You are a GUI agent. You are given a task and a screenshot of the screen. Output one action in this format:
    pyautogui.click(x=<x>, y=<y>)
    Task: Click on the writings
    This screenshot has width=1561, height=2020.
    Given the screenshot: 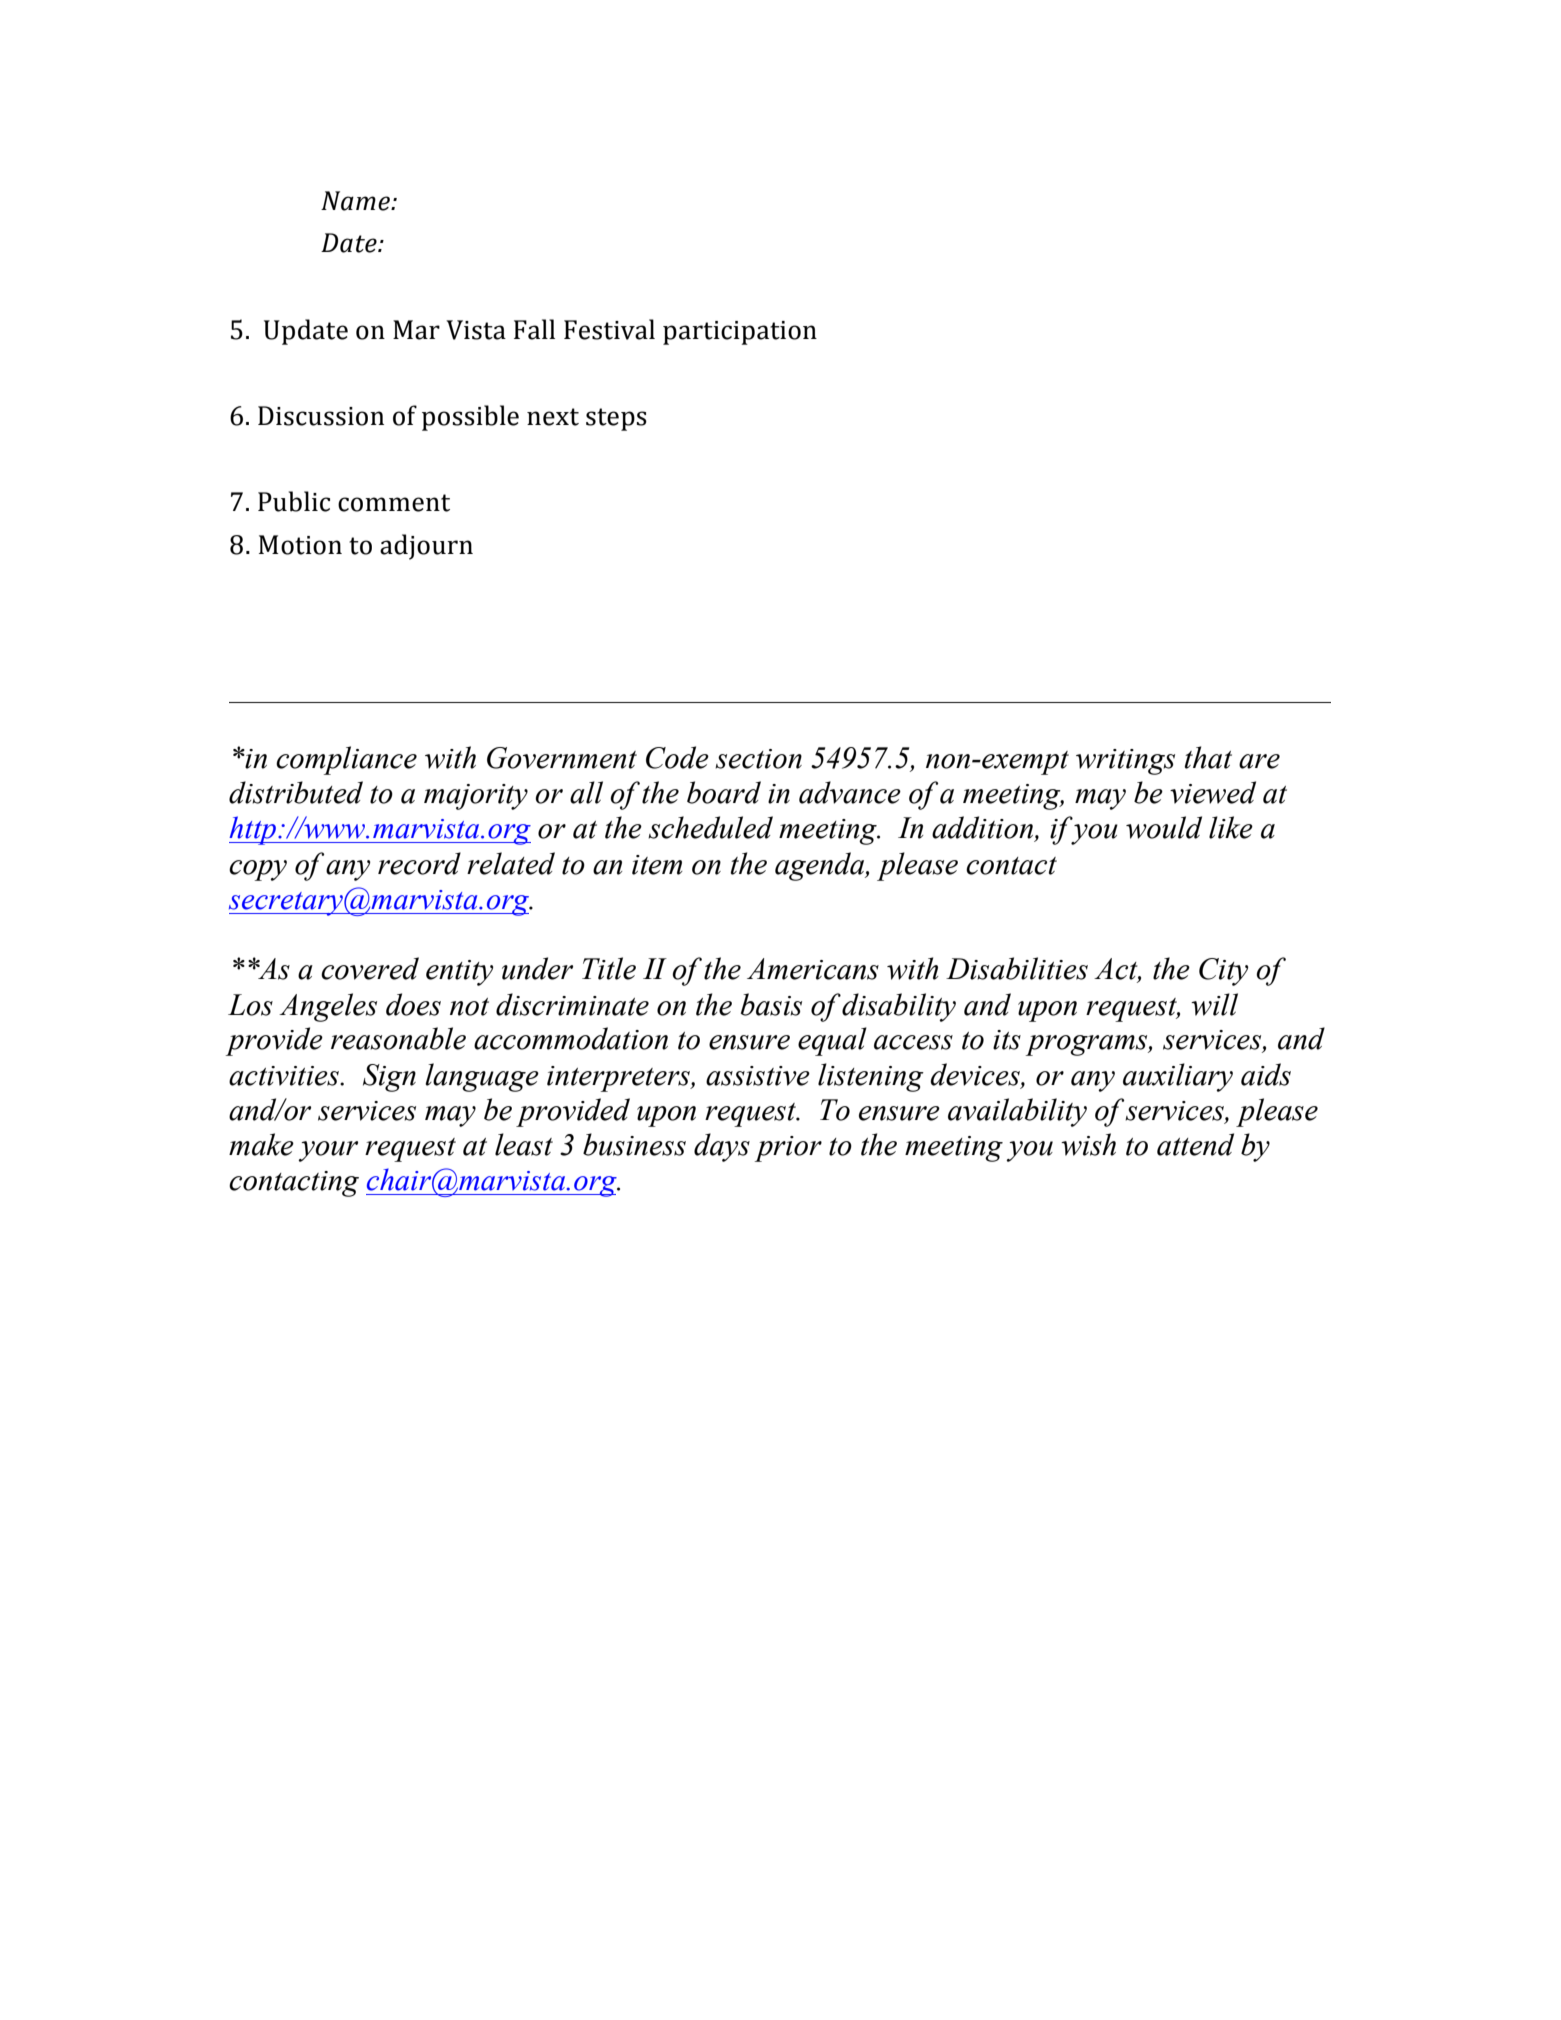 What is the action you would take?
    pyautogui.click(x=1125, y=762)
